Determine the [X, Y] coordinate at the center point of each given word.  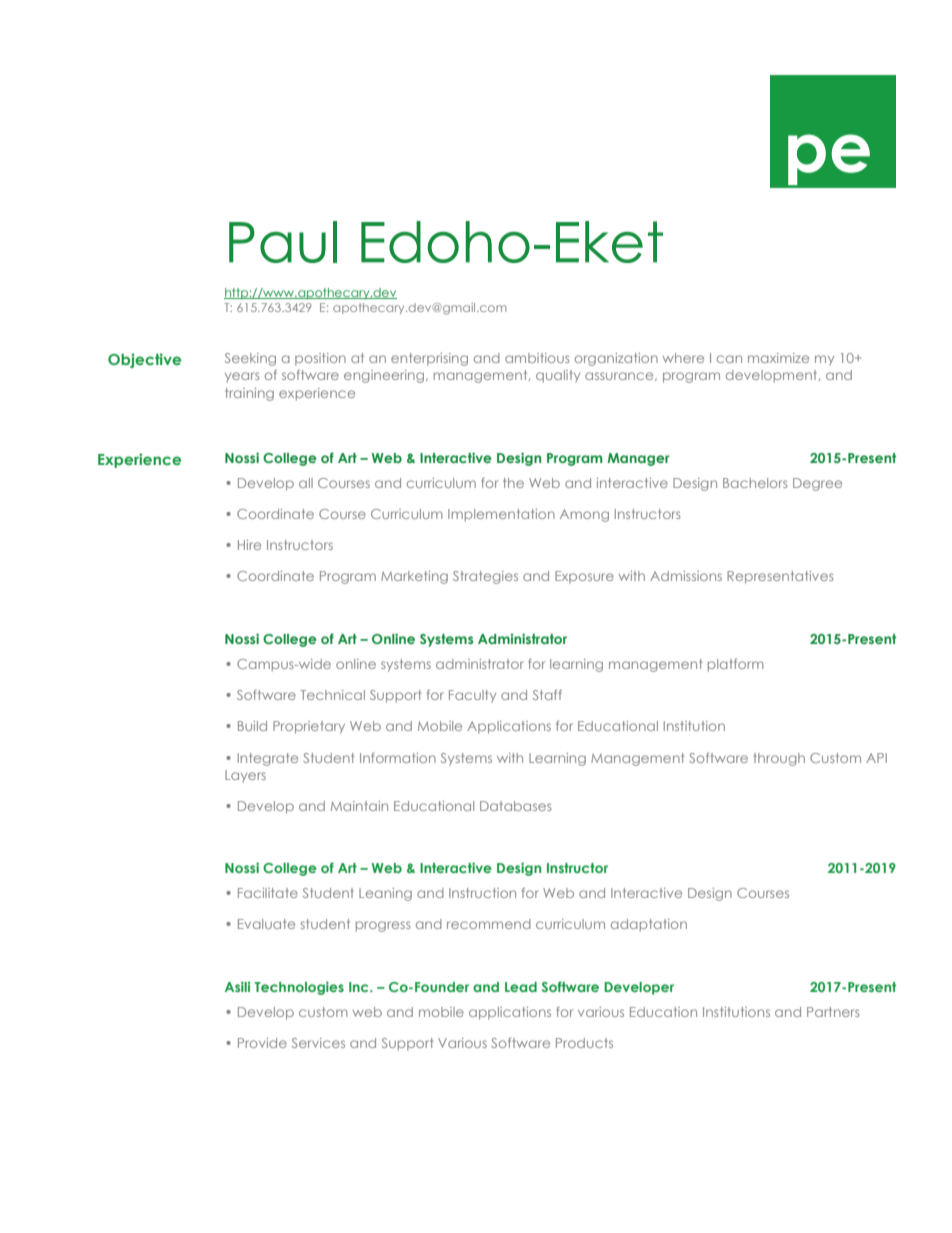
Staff [547, 695]
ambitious [537, 358]
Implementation [501, 515]
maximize [778, 358]
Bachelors [755, 483]
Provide [262, 1043]
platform [736, 665]
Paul [283, 242]
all [306, 483]
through [779, 759]
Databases [516, 806]
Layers [245, 776]
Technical [332, 695]
